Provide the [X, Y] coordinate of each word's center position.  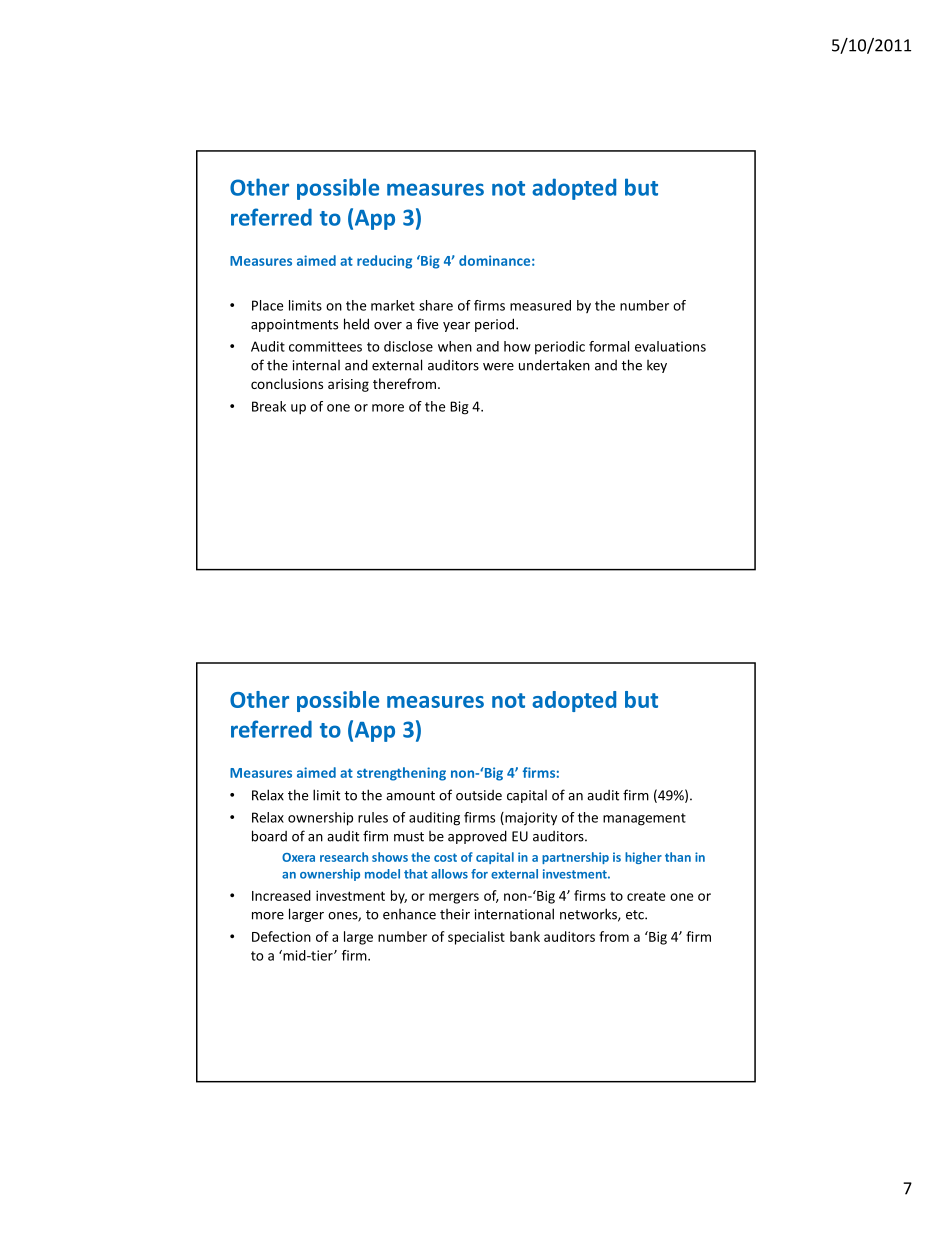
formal [609, 346]
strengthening [401, 774]
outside [479, 795]
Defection [281, 936]
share [436, 305]
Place [267, 305]
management [644, 819]
